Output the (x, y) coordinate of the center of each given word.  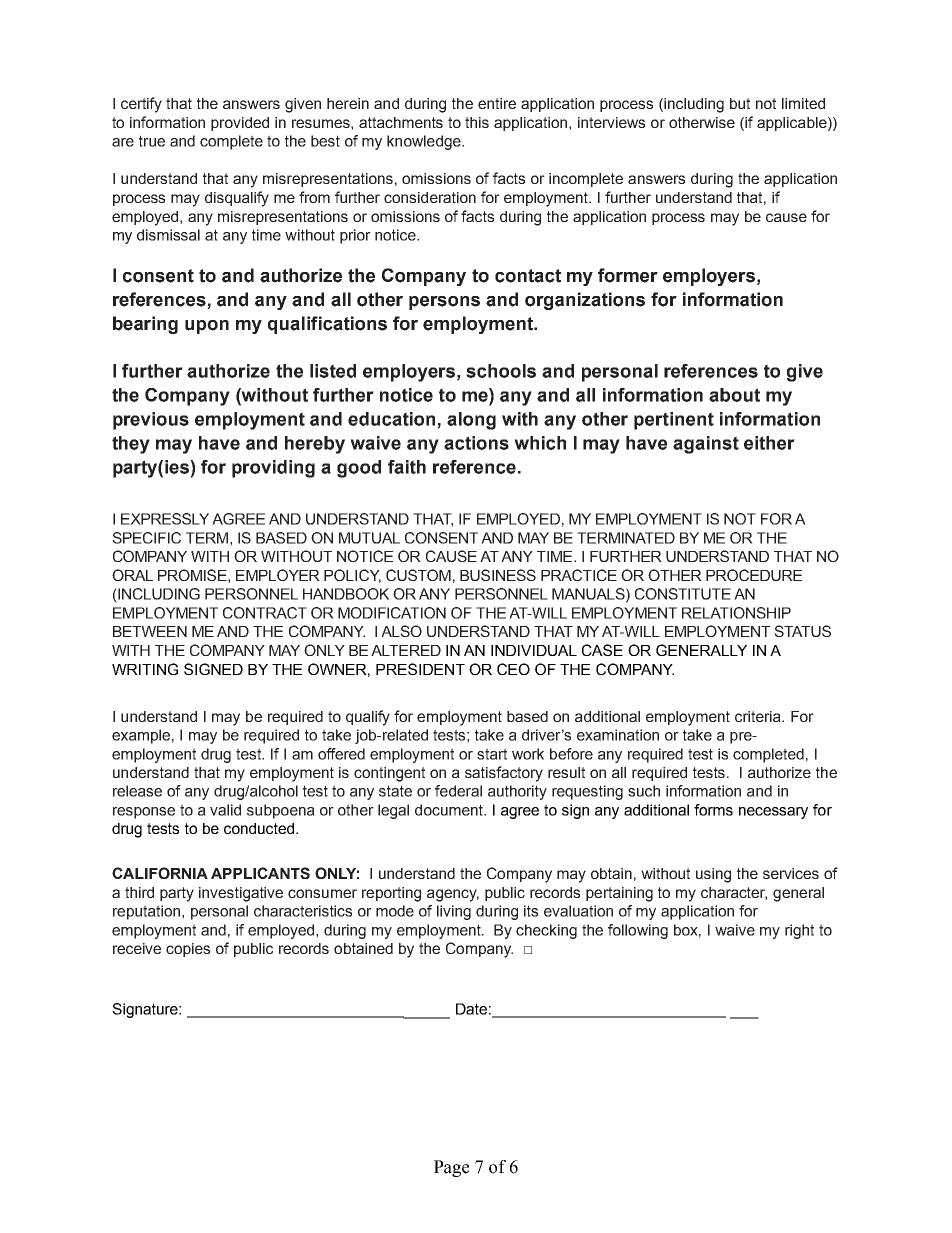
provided (240, 124)
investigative (241, 894)
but (740, 103)
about (734, 395)
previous (151, 421)
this (477, 122)
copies (188, 950)
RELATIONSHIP (736, 613)
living (454, 912)
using (713, 875)
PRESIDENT (420, 669)
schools (501, 371)
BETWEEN (150, 631)
